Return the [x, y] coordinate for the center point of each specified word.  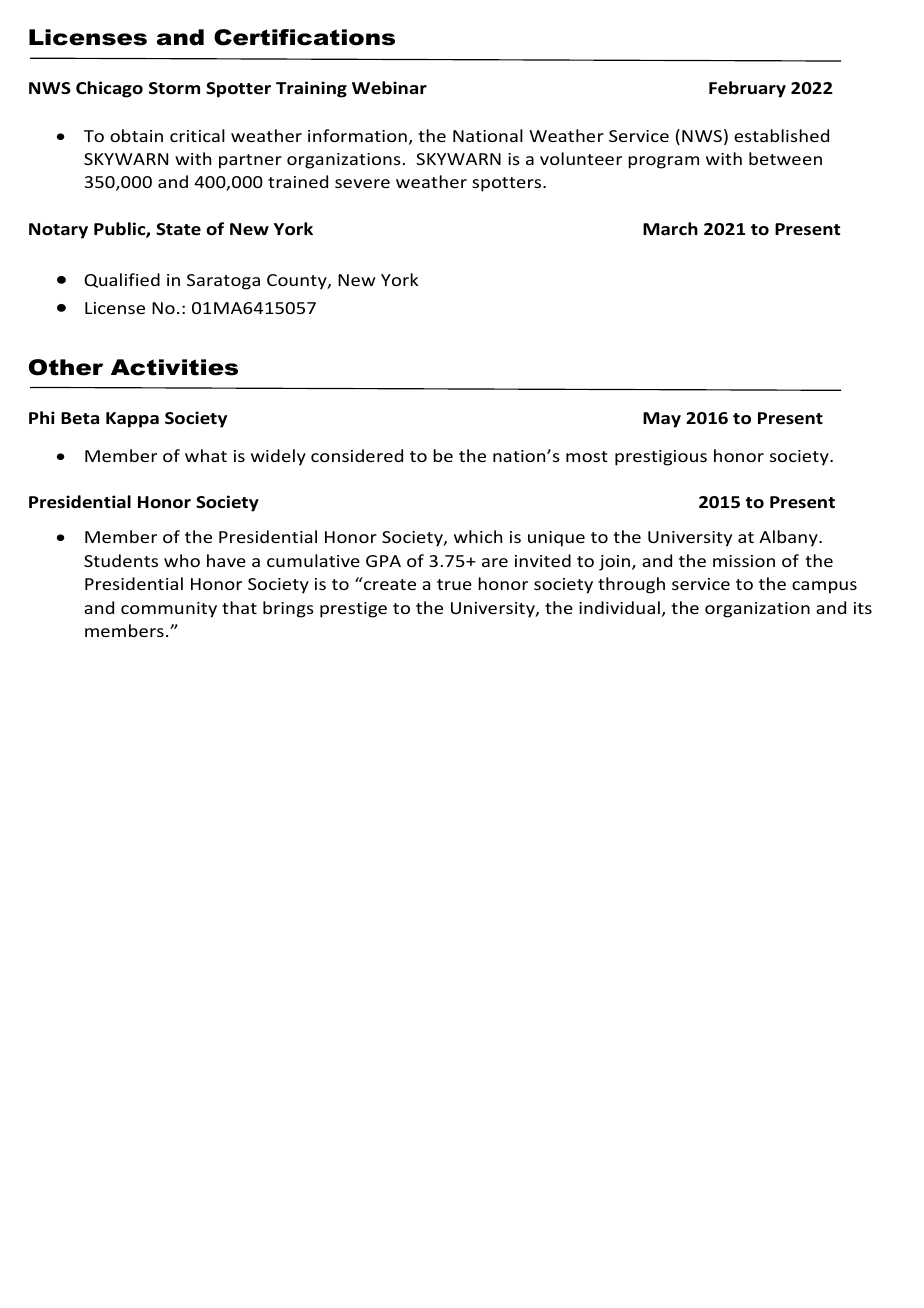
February [747, 89]
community [169, 610]
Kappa [132, 420]
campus [824, 587]
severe [362, 183]
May [662, 420]
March [670, 228]
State [178, 229]
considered [357, 455]
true [454, 584]
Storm [174, 88]
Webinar [389, 88]
